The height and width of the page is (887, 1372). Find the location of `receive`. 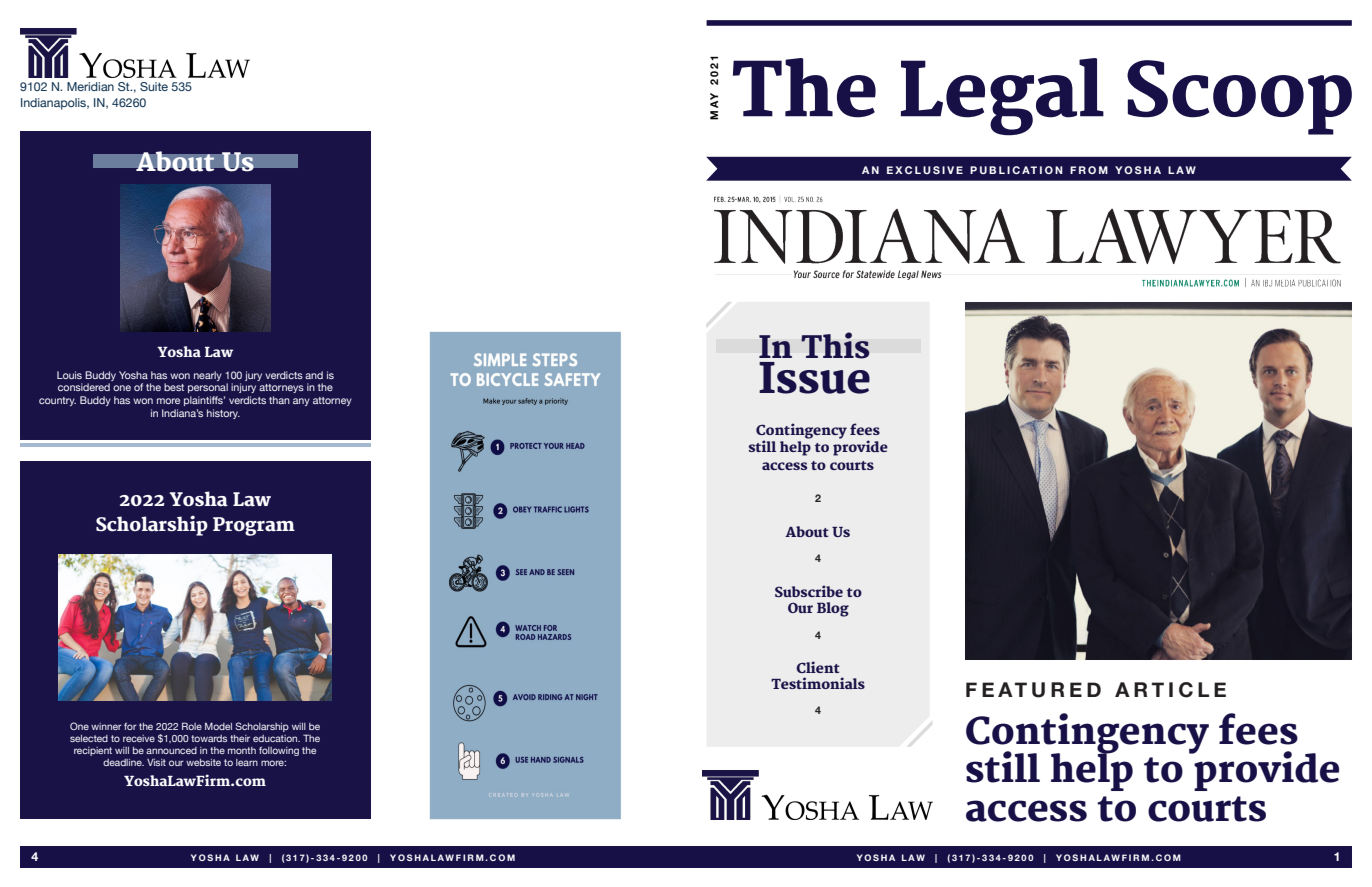

receive is located at coordinates (139, 738).
